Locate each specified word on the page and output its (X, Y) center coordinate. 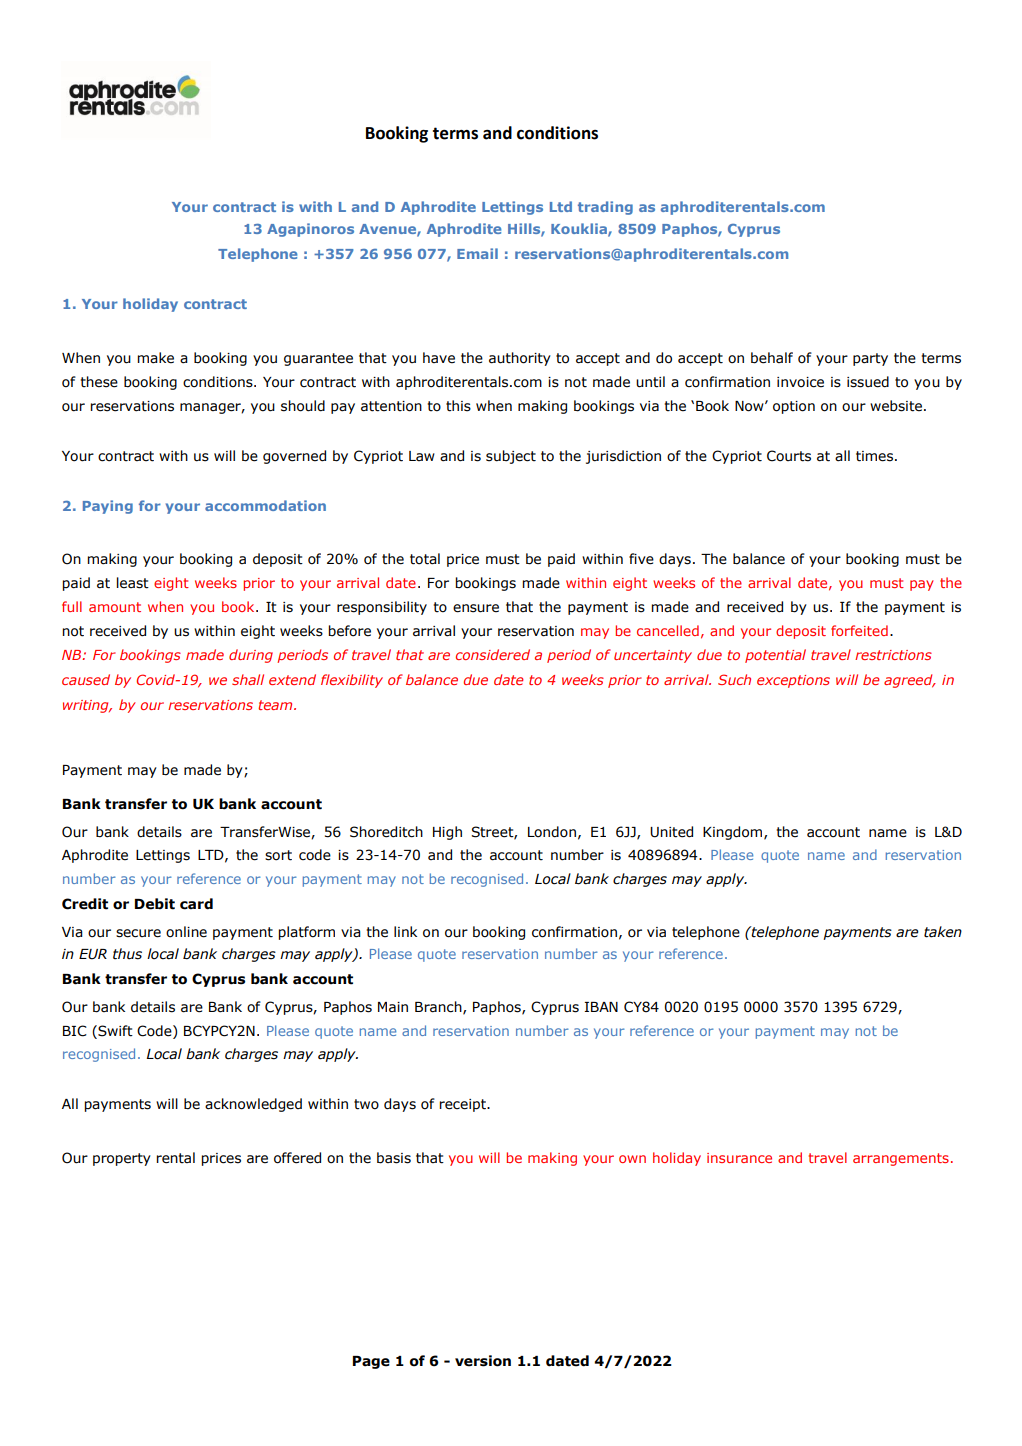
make (155, 358)
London (552, 832)
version (483, 1361)
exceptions (793, 681)
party (870, 359)
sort (278, 855)
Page (371, 1362)
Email (477, 253)
